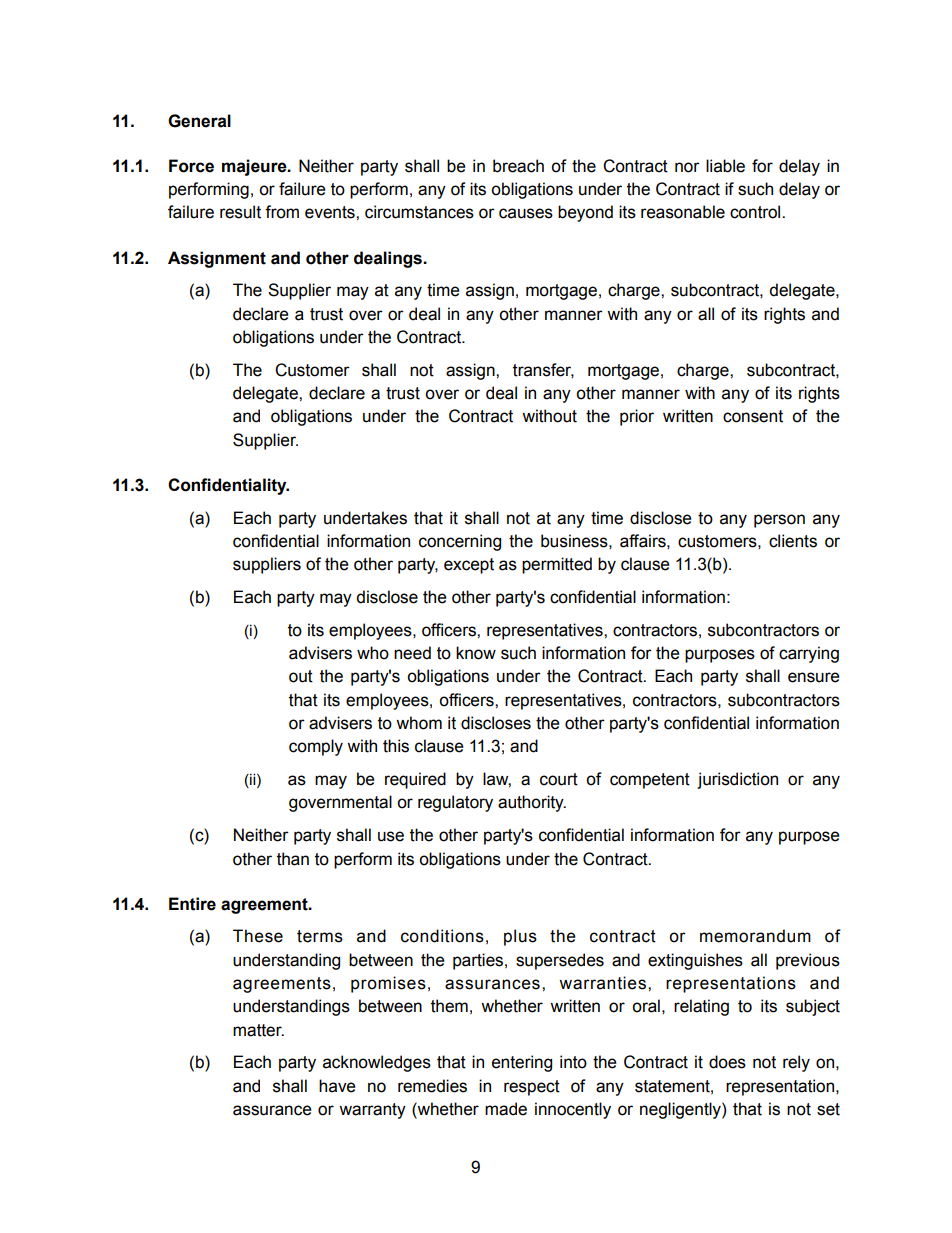  What do you see at coordinates (460, 542) in the page?
I see `concerning` at bounding box center [460, 542].
